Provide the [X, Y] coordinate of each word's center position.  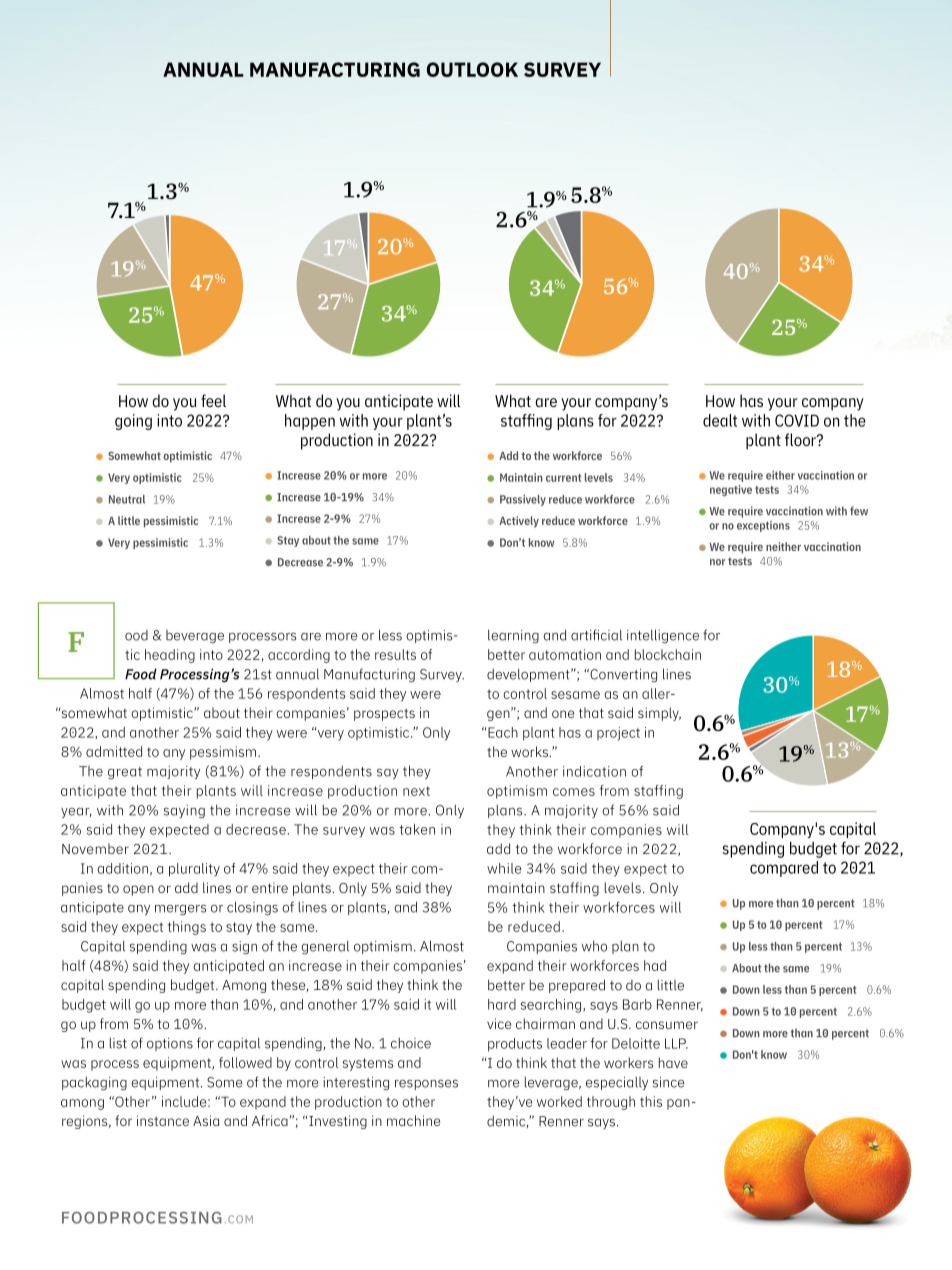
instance [163, 1120]
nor [717, 562]
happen [310, 422]
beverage [195, 637]
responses [426, 1085]
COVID [797, 420]
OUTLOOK [472, 69]
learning [513, 636]
